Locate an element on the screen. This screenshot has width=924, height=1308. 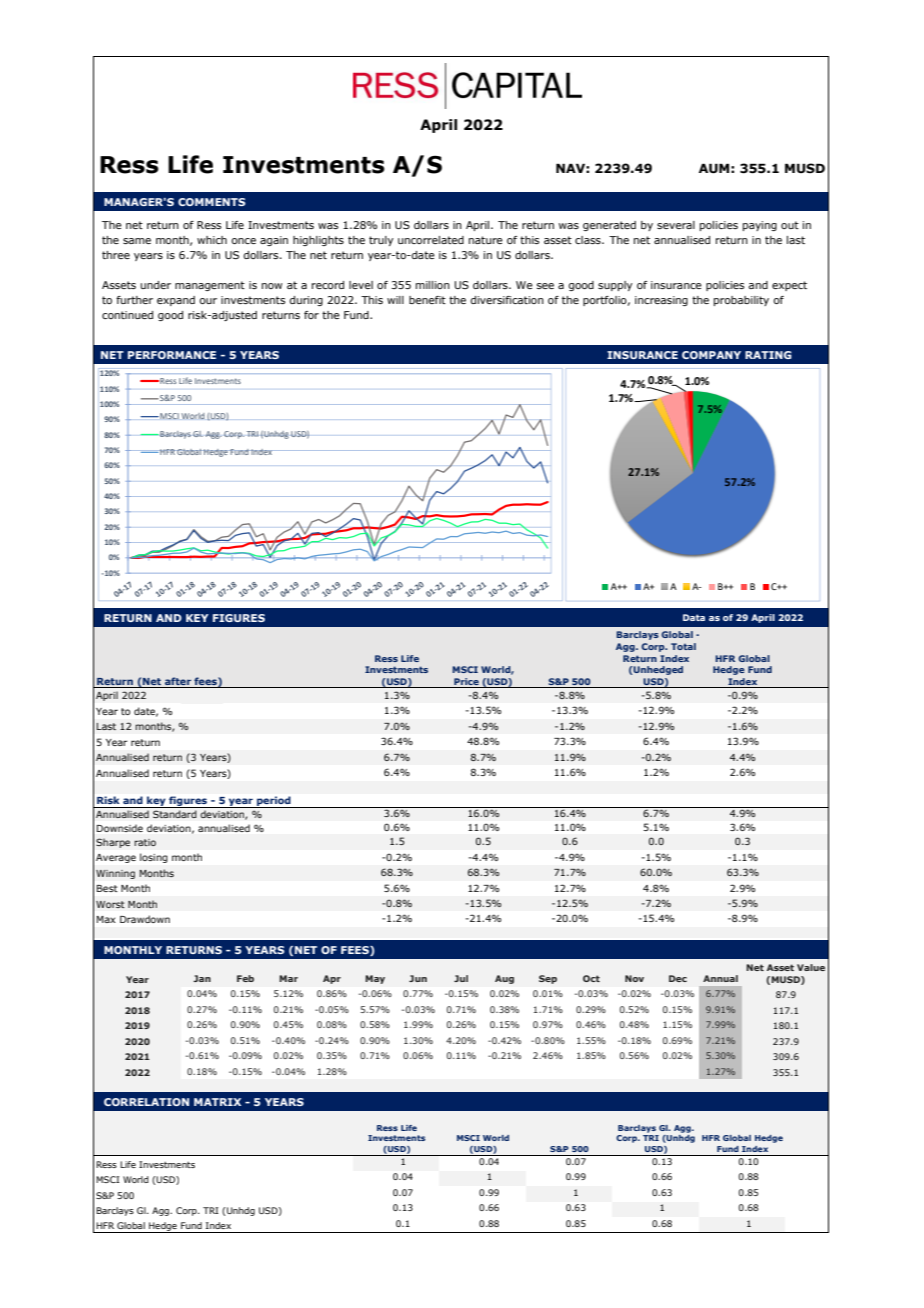
Standard is located at coordinates (175, 814).
